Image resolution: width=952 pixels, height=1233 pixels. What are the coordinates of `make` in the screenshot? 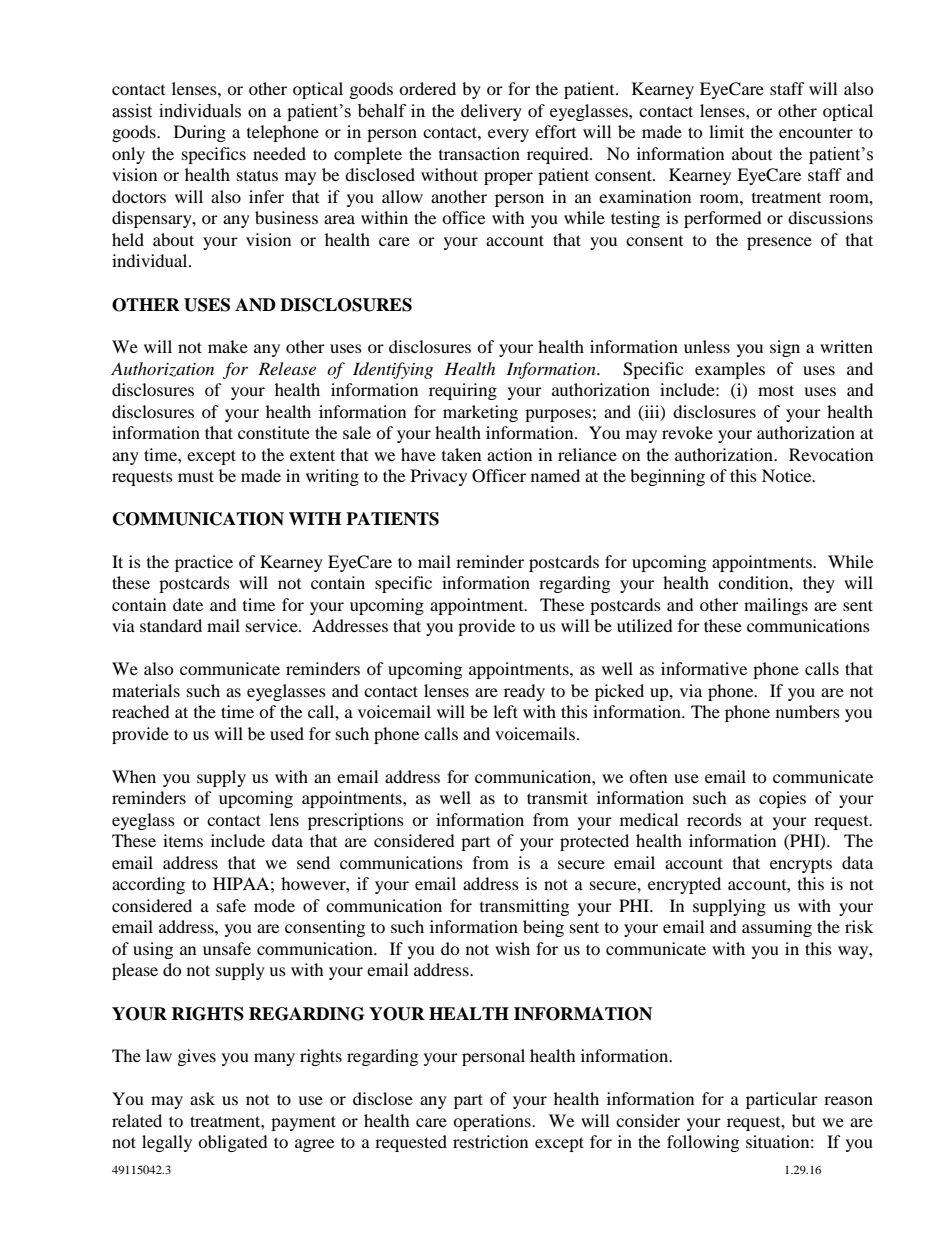 It's located at (228, 346).
